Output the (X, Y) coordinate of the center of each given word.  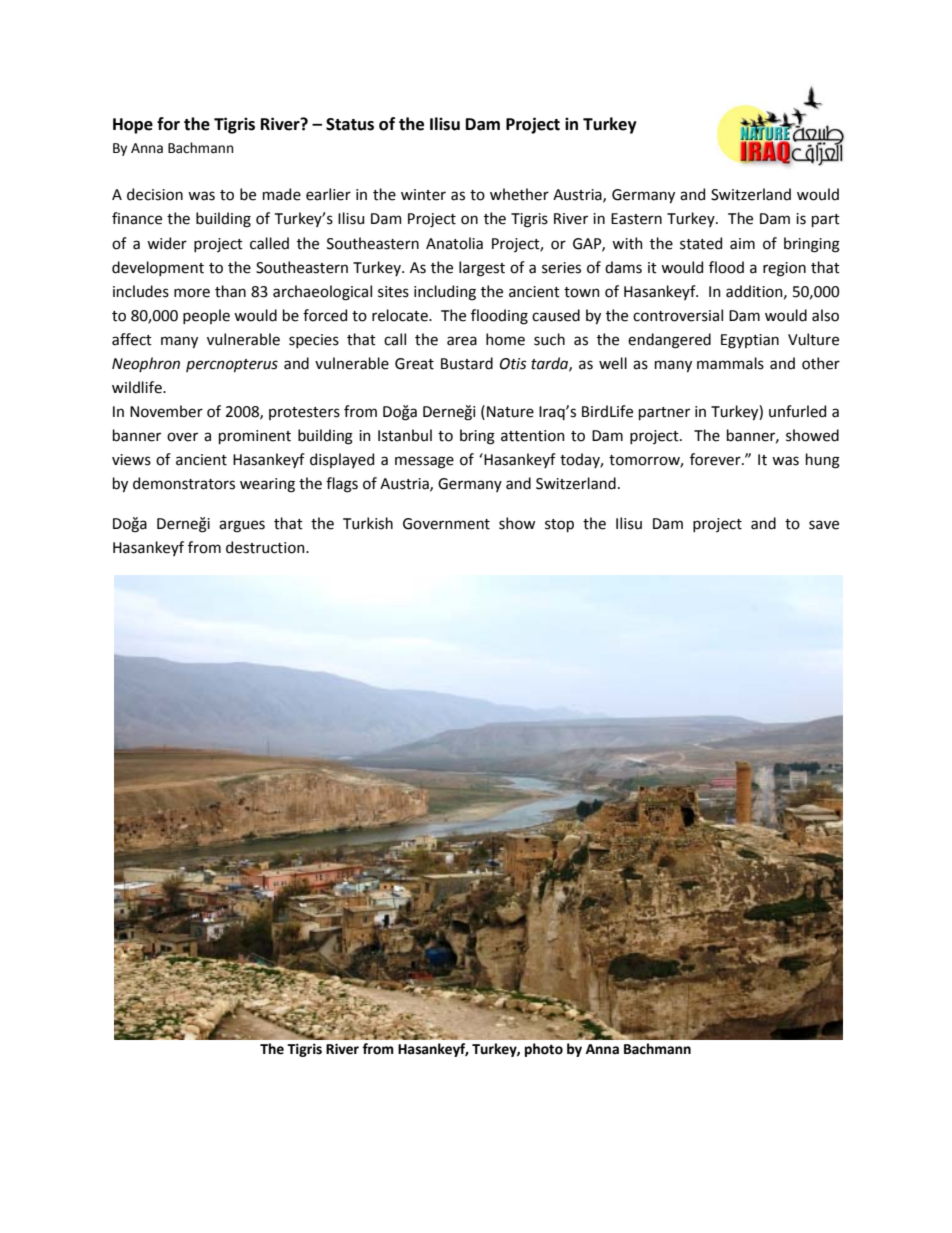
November (166, 411)
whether (519, 194)
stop (559, 525)
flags (342, 485)
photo (544, 1050)
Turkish (368, 523)
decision (155, 194)
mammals (730, 363)
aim (742, 244)
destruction (266, 547)
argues (242, 526)
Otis (513, 364)
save (824, 525)
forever (716, 459)
